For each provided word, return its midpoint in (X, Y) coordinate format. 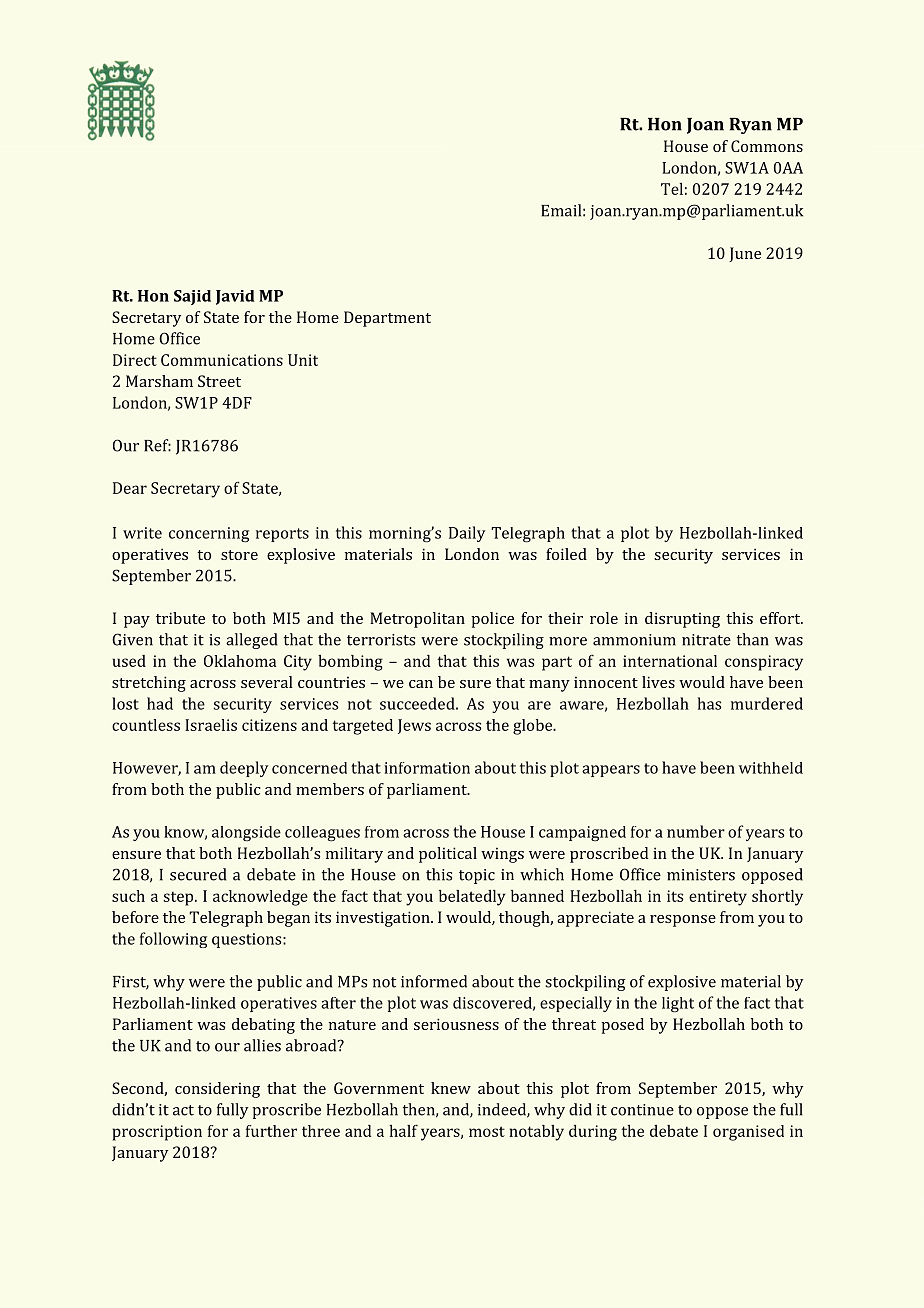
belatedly (472, 898)
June (745, 254)
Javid (235, 297)
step (179, 898)
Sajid (192, 297)
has (709, 703)
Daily (467, 534)
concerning (209, 535)
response (683, 921)
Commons (767, 146)
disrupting (682, 620)
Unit (303, 360)
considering (217, 1090)
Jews (414, 726)
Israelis (211, 725)
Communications (222, 360)
